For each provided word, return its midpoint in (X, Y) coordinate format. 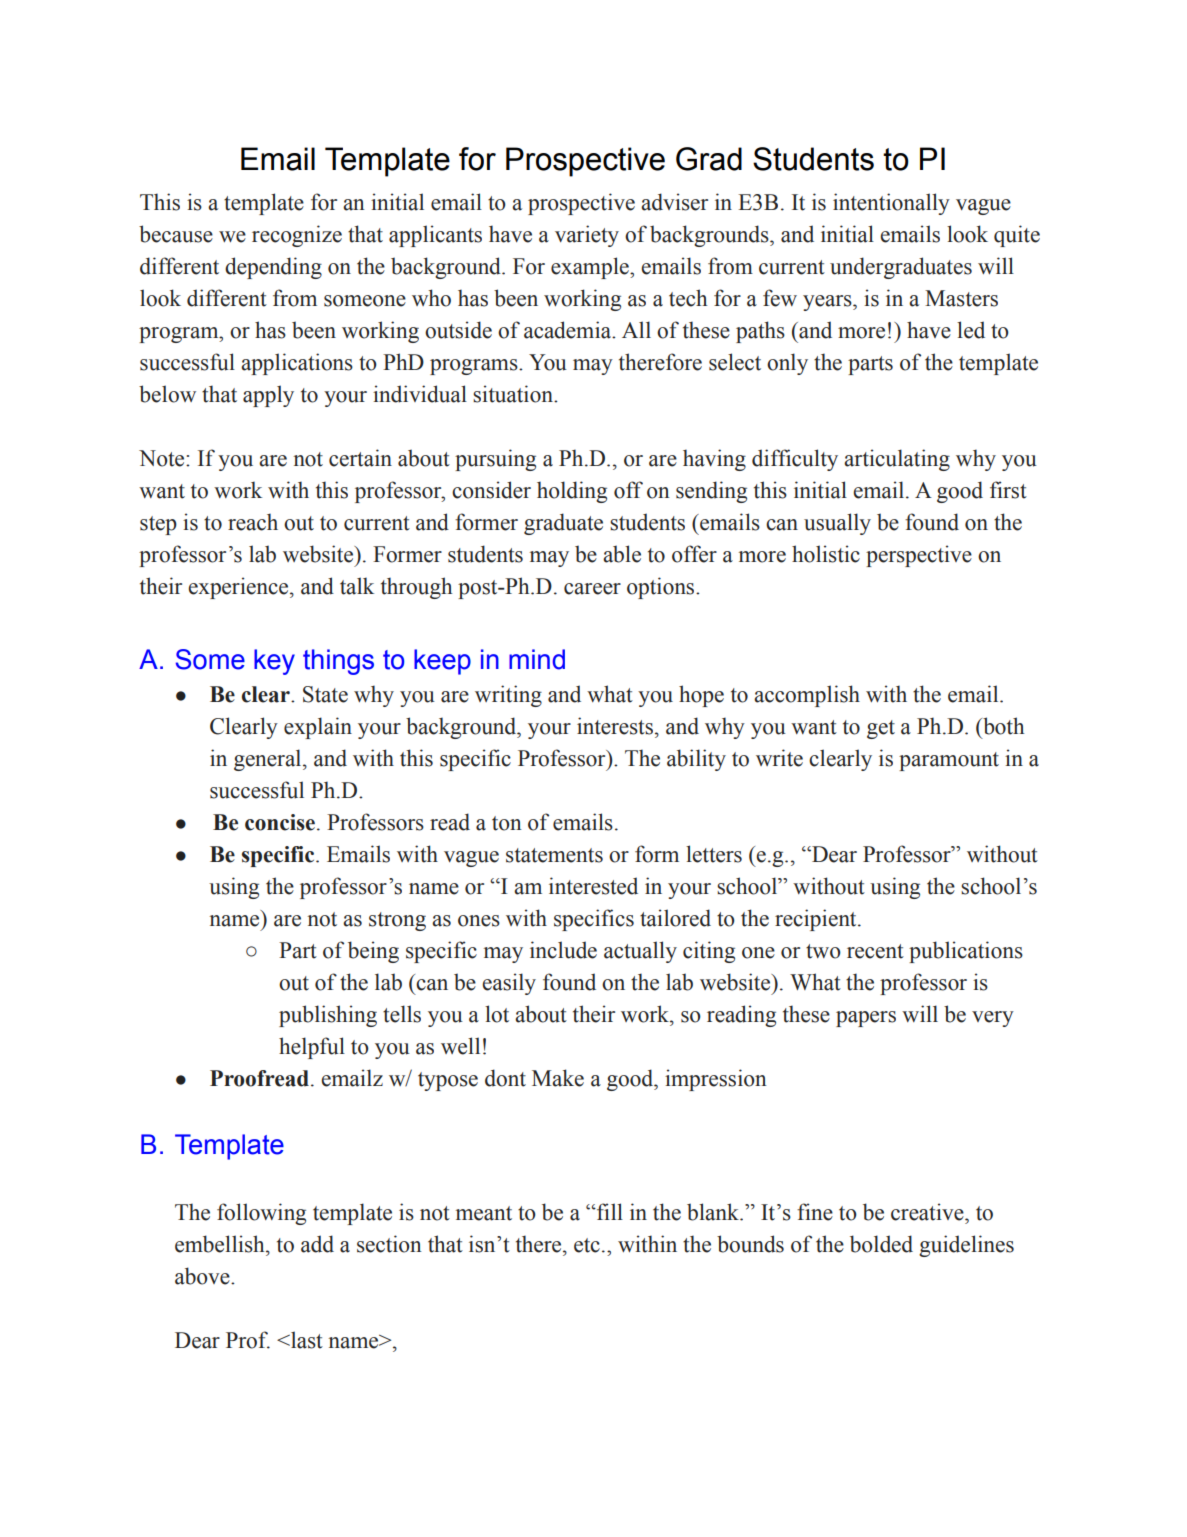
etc (587, 1245)
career (592, 589)
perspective (919, 556)
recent (875, 951)
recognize (297, 236)
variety (587, 236)
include (563, 950)
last (306, 1340)
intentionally (891, 204)
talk (357, 586)
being (373, 952)
